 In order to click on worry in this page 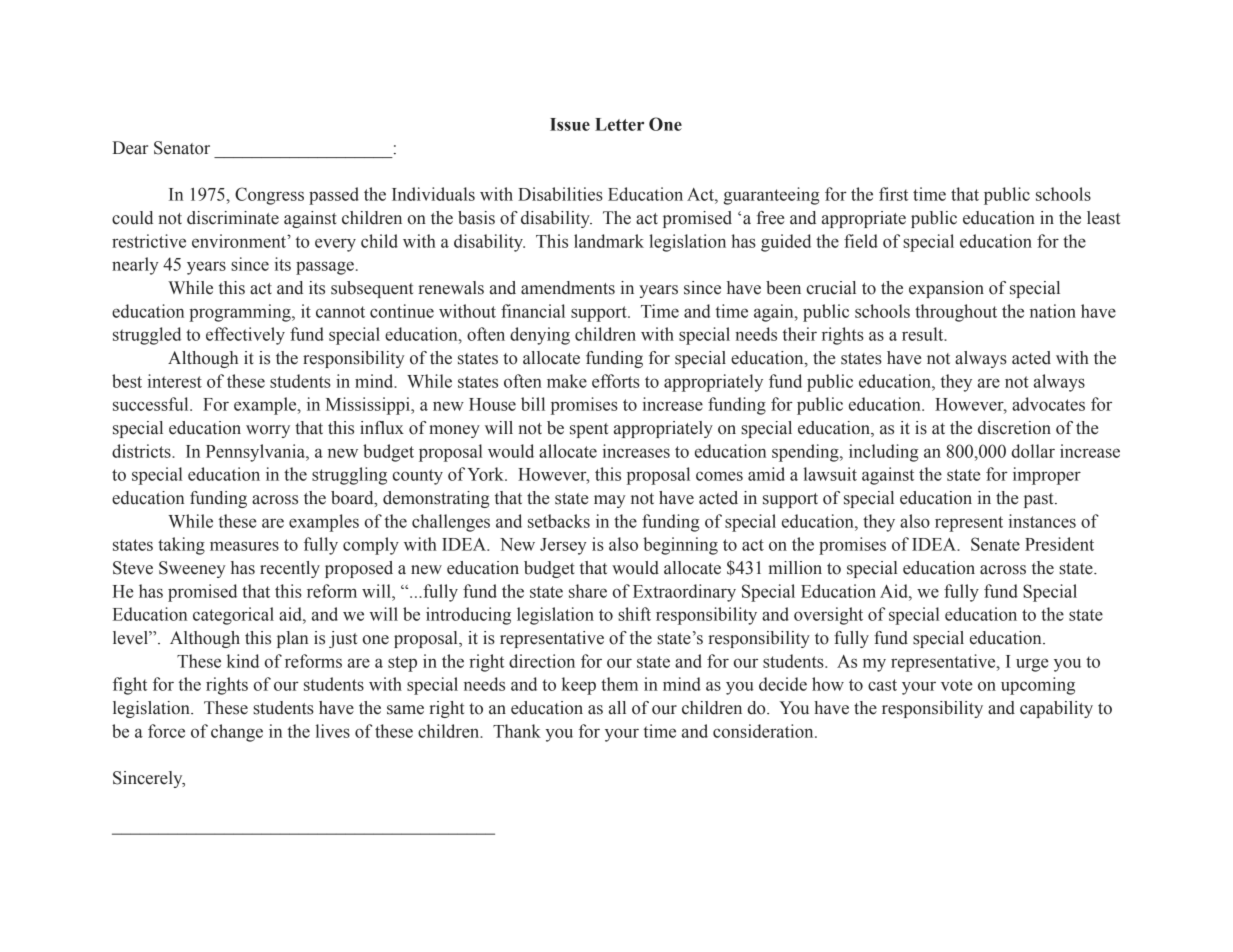, I will do `click(268, 431)`.
